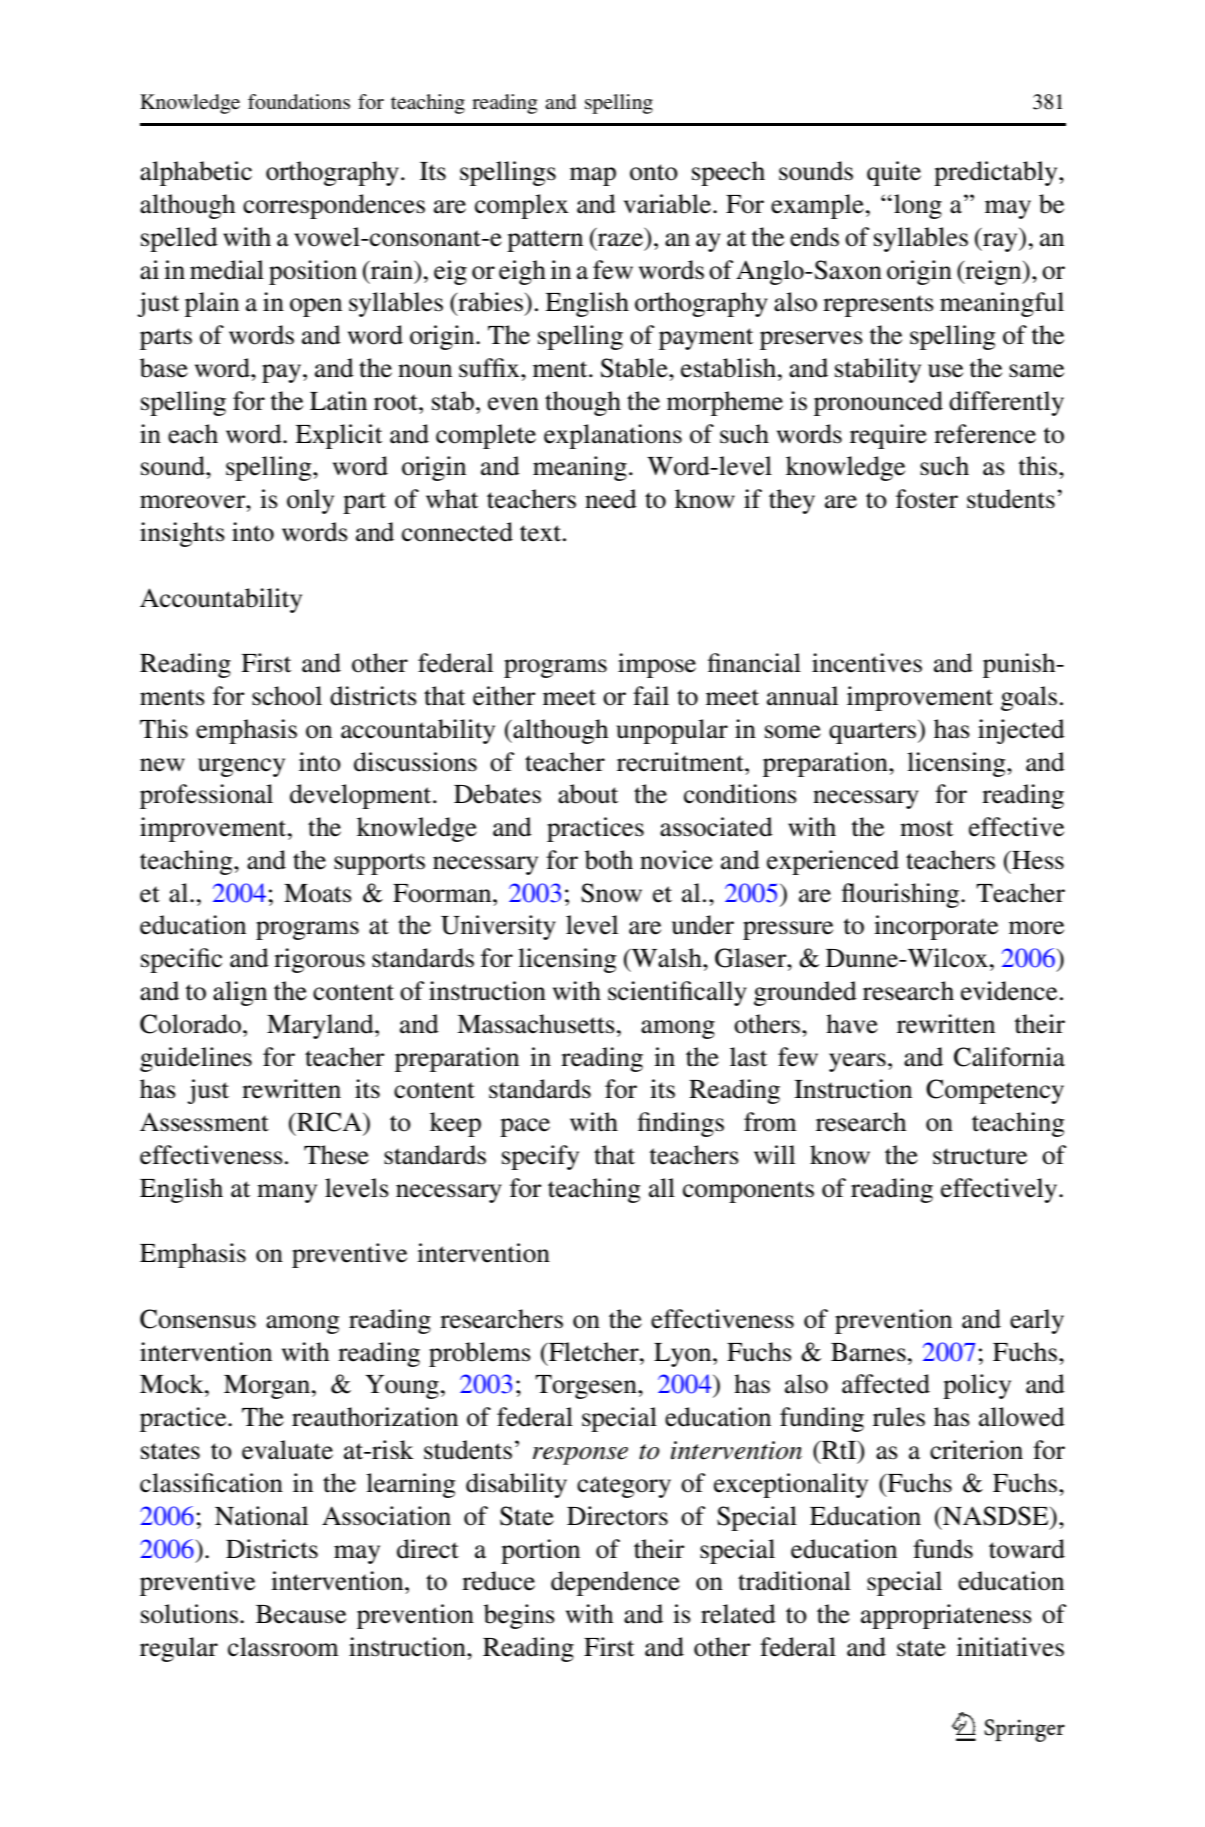 The width and height of the screenshot is (1205, 1827). I want to click on dependence, so click(615, 1583).
